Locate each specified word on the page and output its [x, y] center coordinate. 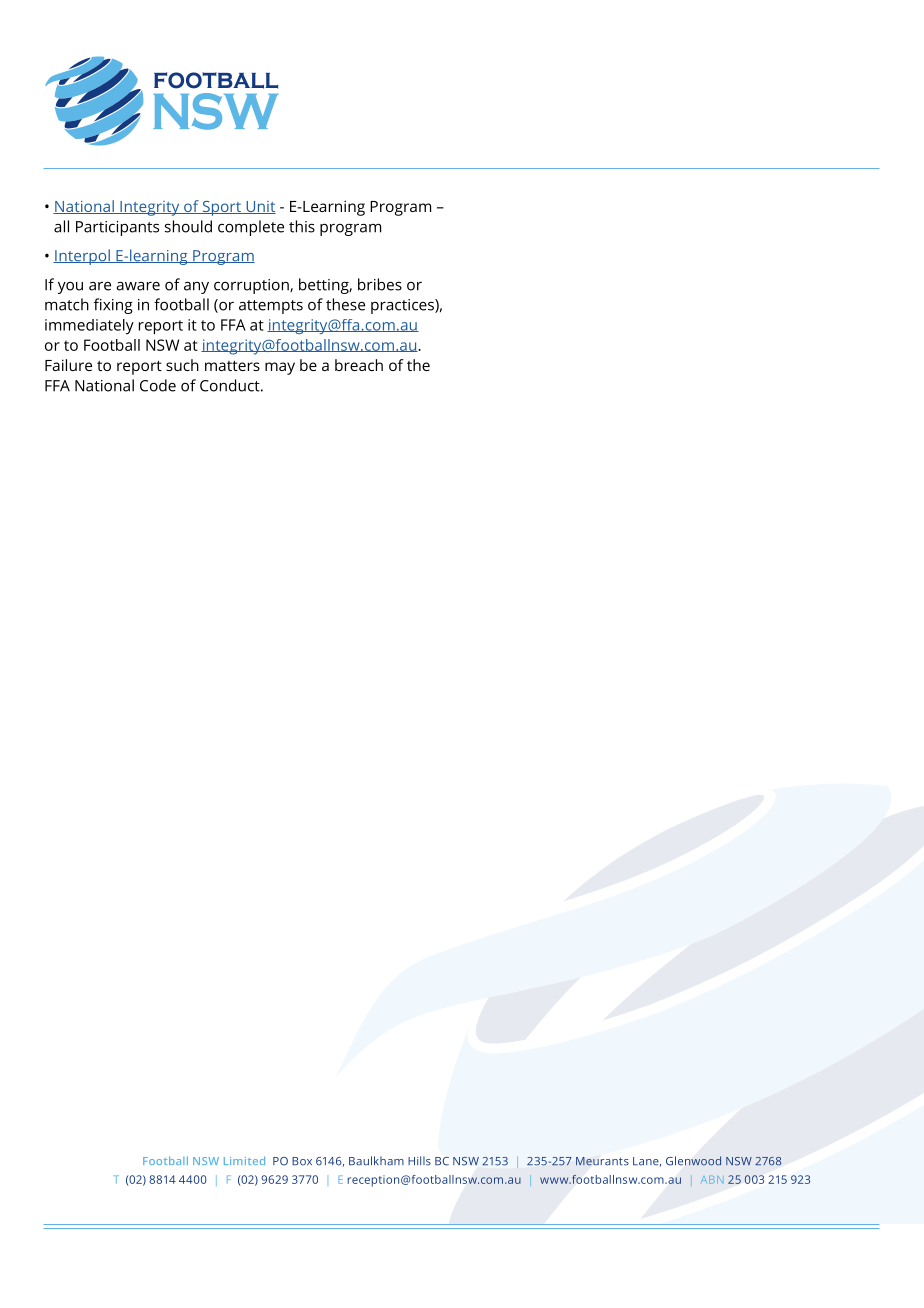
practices [403, 306]
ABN [712, 1180]
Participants [117, 228]
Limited [244, 1160]
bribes [380, 284]
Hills [419, 1161]
